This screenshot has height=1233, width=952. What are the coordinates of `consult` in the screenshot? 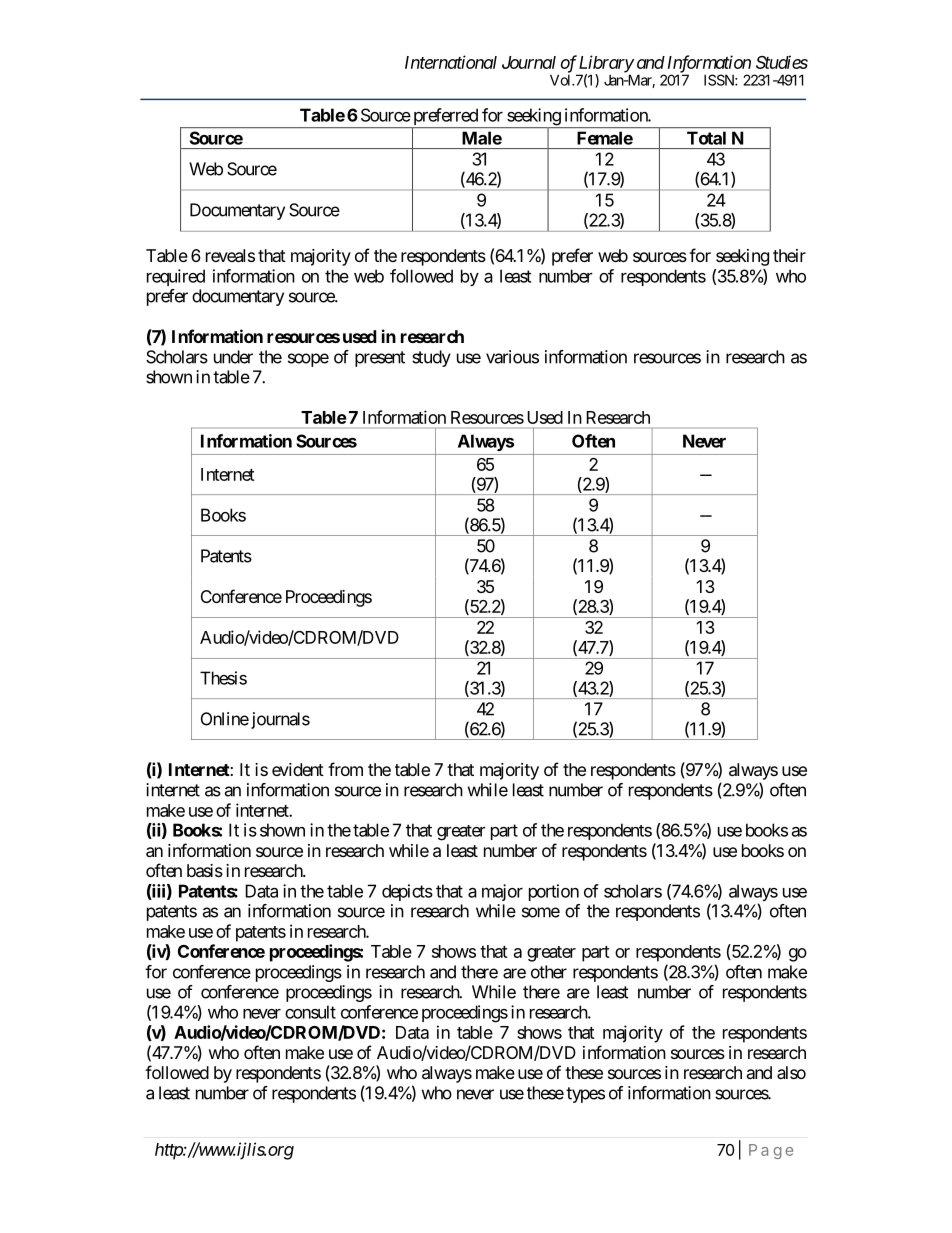 It's located at (310, 1012).
